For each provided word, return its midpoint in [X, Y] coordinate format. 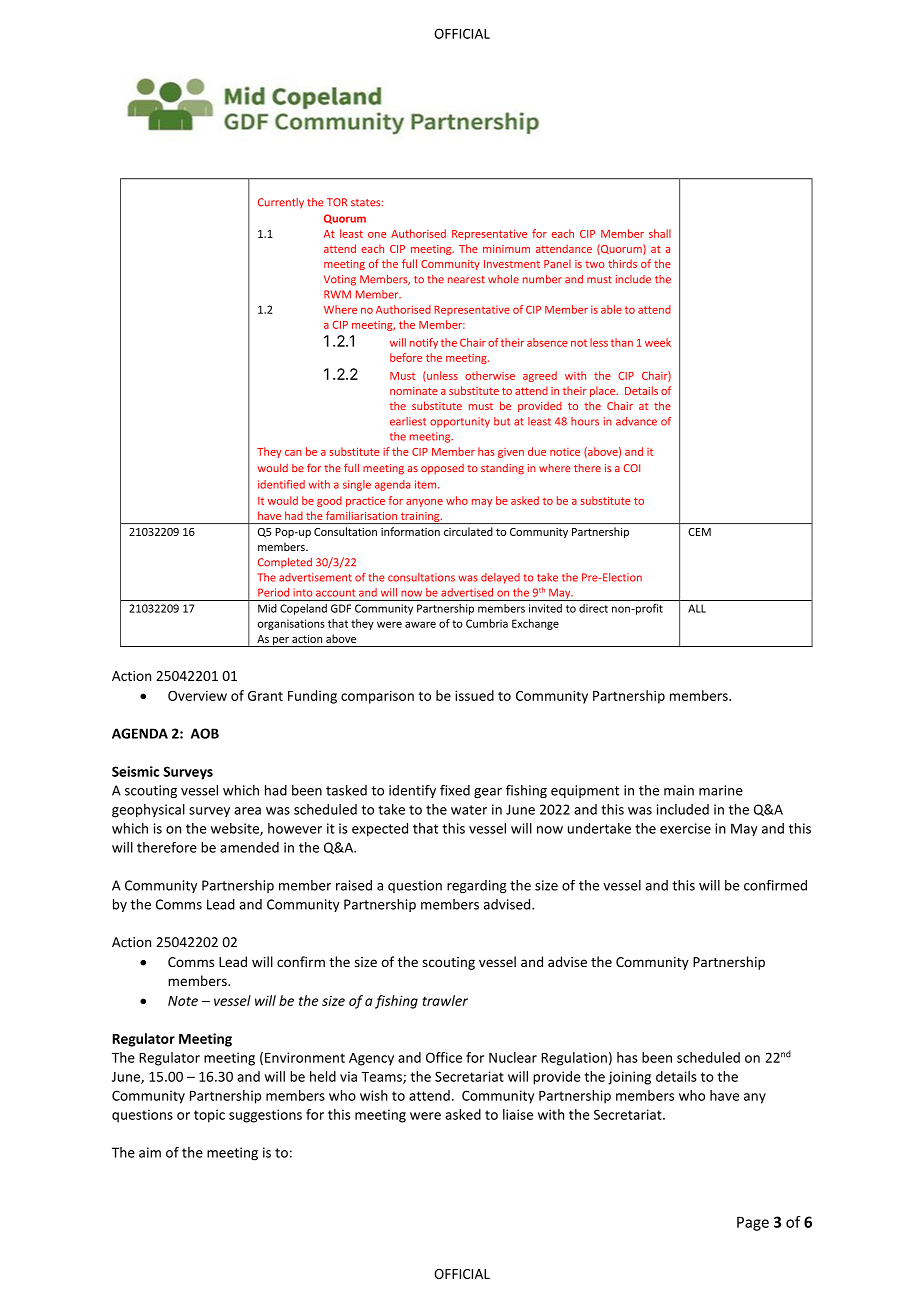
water [469, 810]
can [293, 453]
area [247, 811]
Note [183, 1001]
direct [593, 608]
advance [636, 421]
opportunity [460, 422]
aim [150, 1152]
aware [420, 624]
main [679, 790]
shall [660, 233]
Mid [267, 608]
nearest [466, 280]
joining [629, 1078]
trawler [445, 1000]
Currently [281, 203]
